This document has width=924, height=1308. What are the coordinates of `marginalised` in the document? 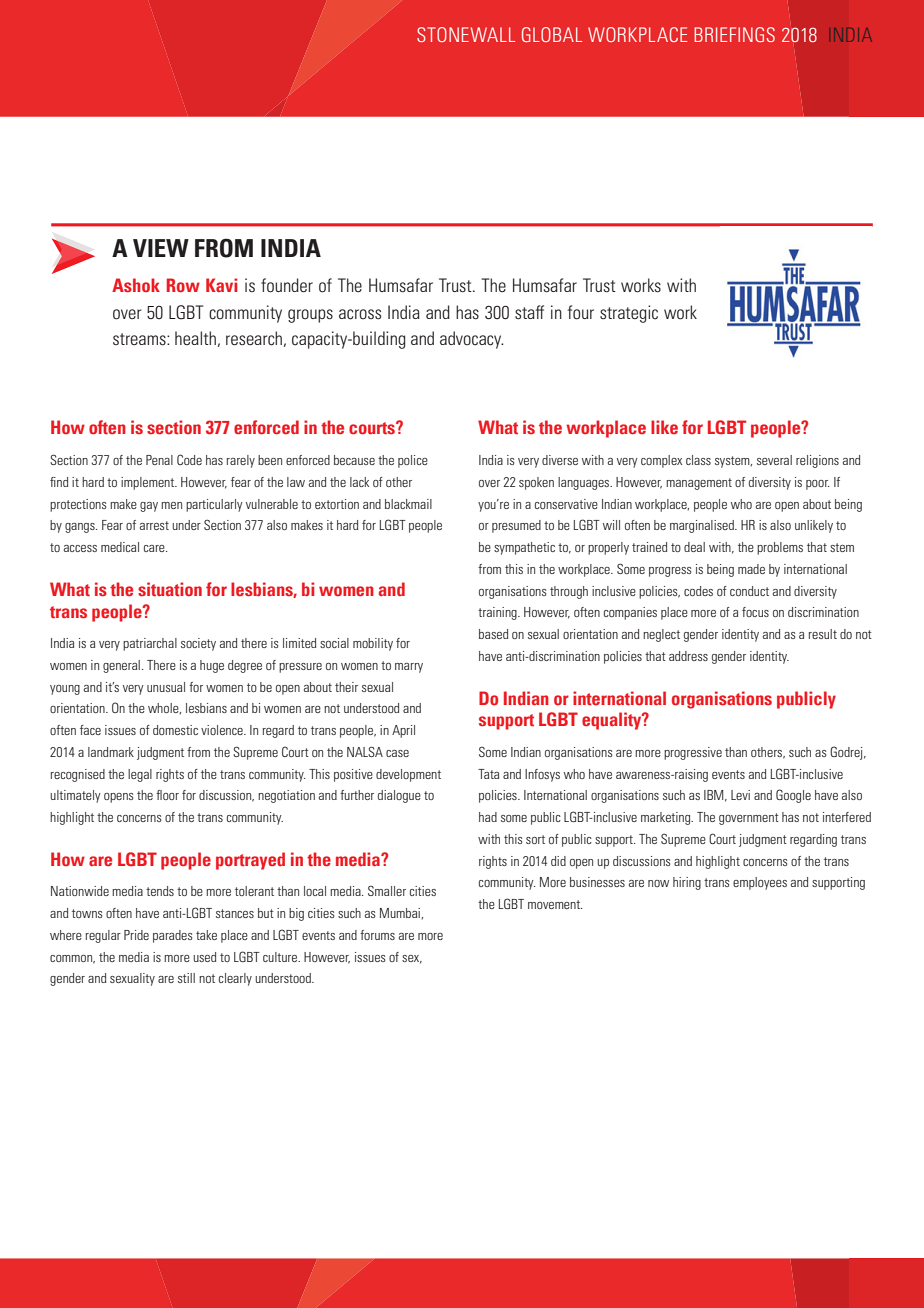 It's located at (703, 526).
